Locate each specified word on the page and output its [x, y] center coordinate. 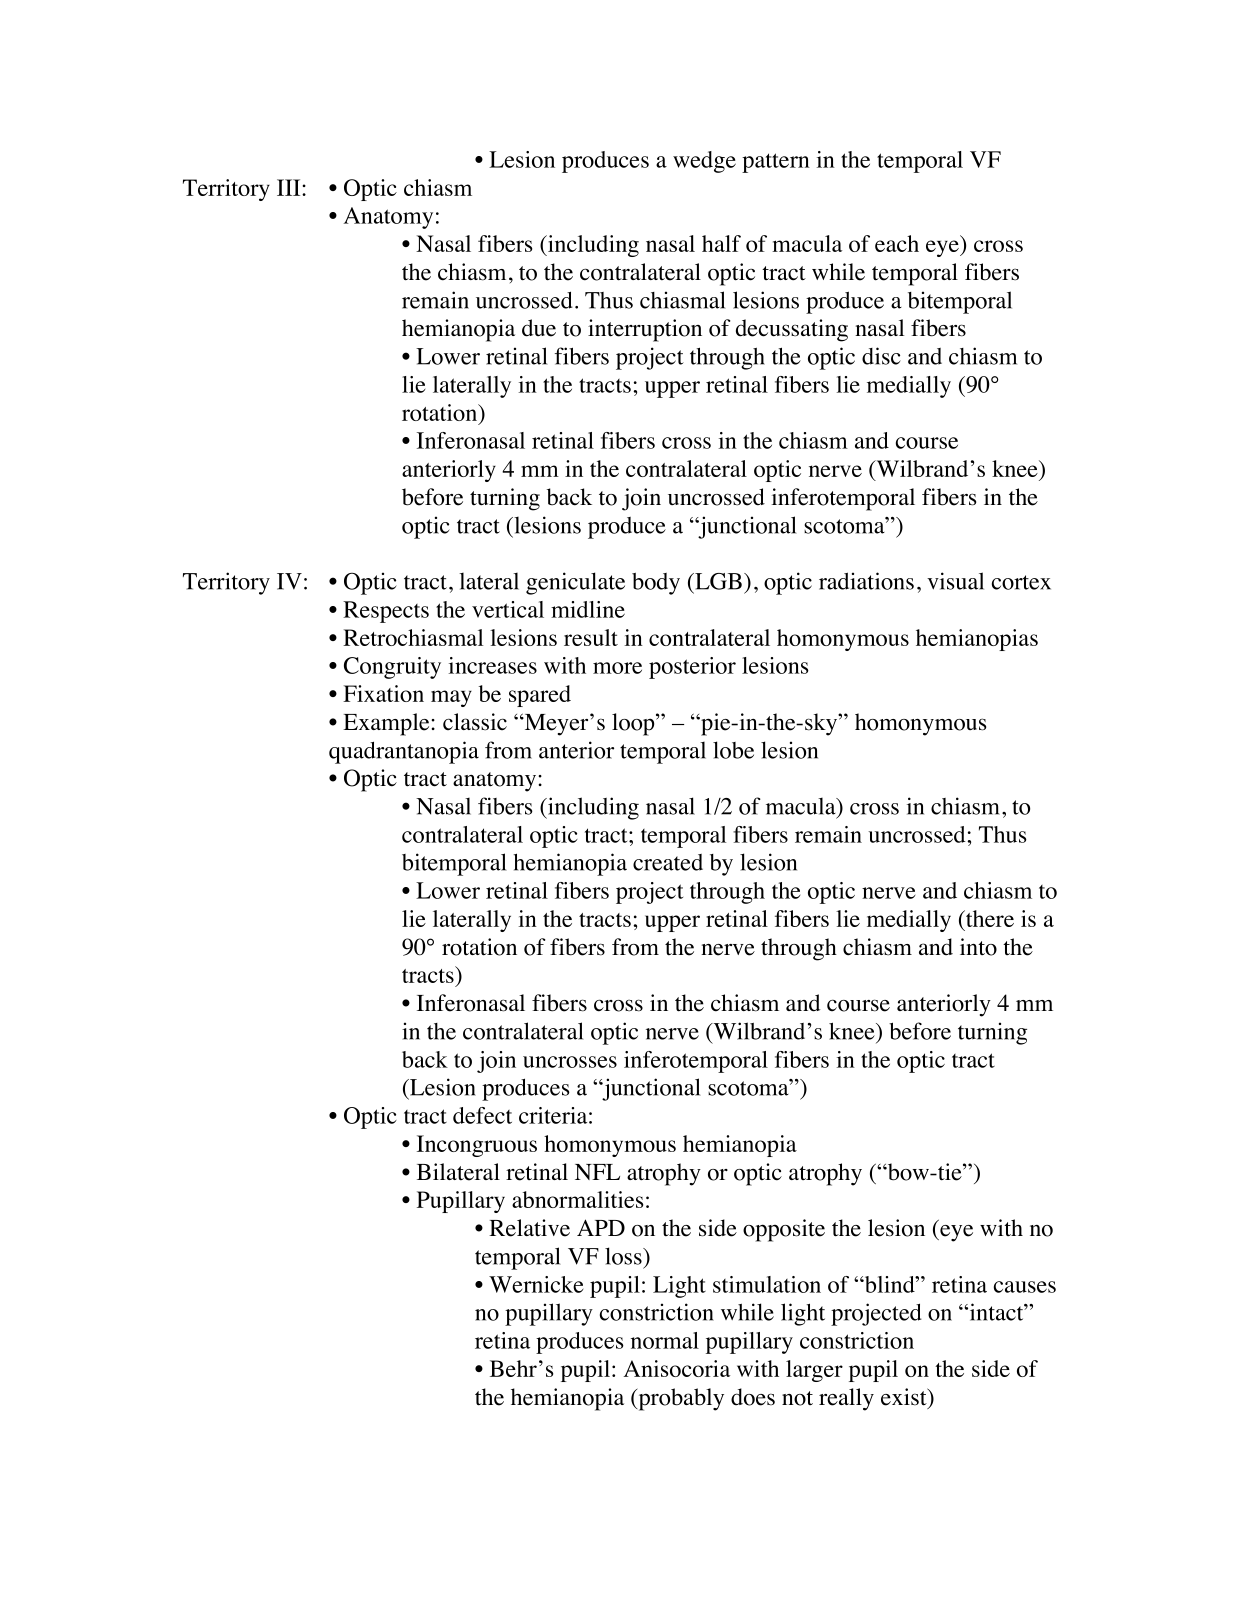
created [668, 862]
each [897, 243]
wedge [704, 162]
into [978, 947]
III [290, 187]
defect [482, 1115]
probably [680, 1399]
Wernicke [536, 1284]
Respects [386, 612]
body [656, 584]
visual [955, 581]
